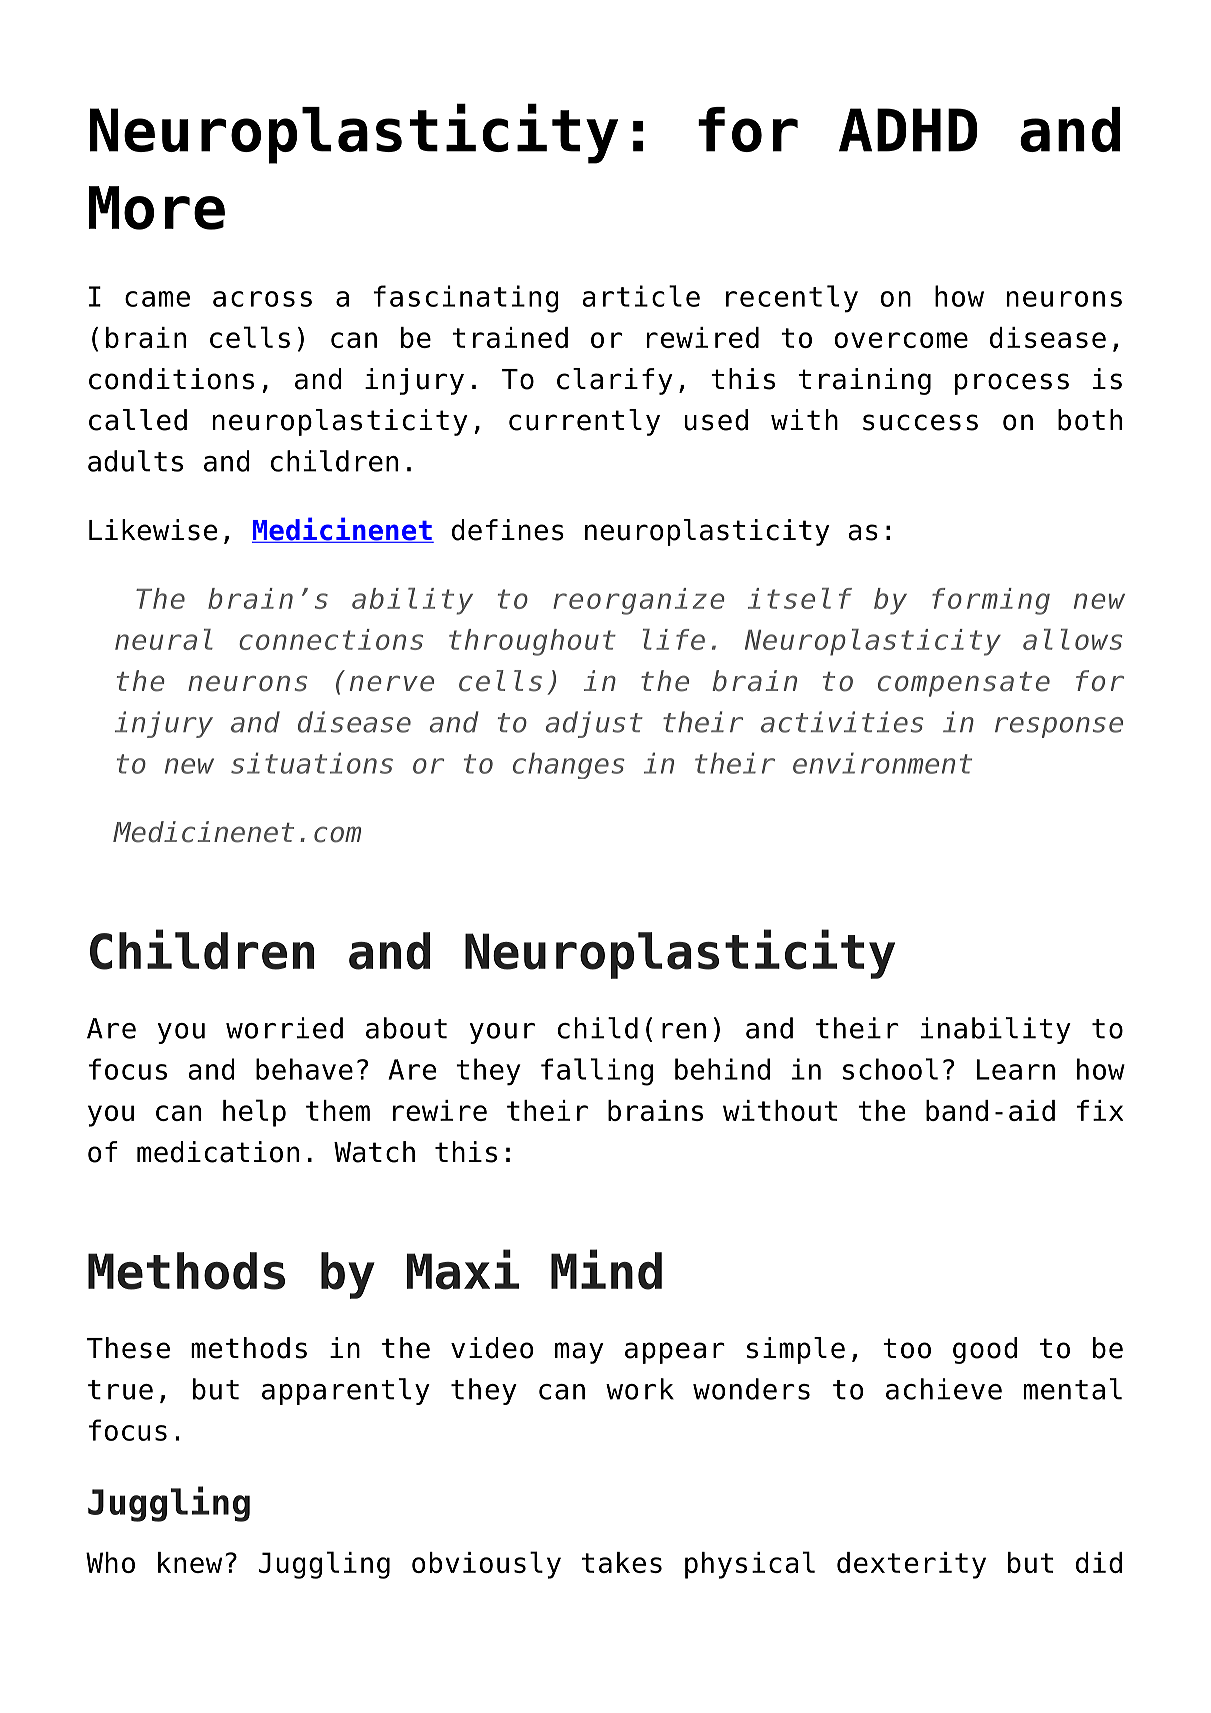 The width and height of the screenshot is (1211, 1713). What do you see at coordinates (908, 130) in the screenshot?
I see `ADHD` at bounding box center [908, 130].
